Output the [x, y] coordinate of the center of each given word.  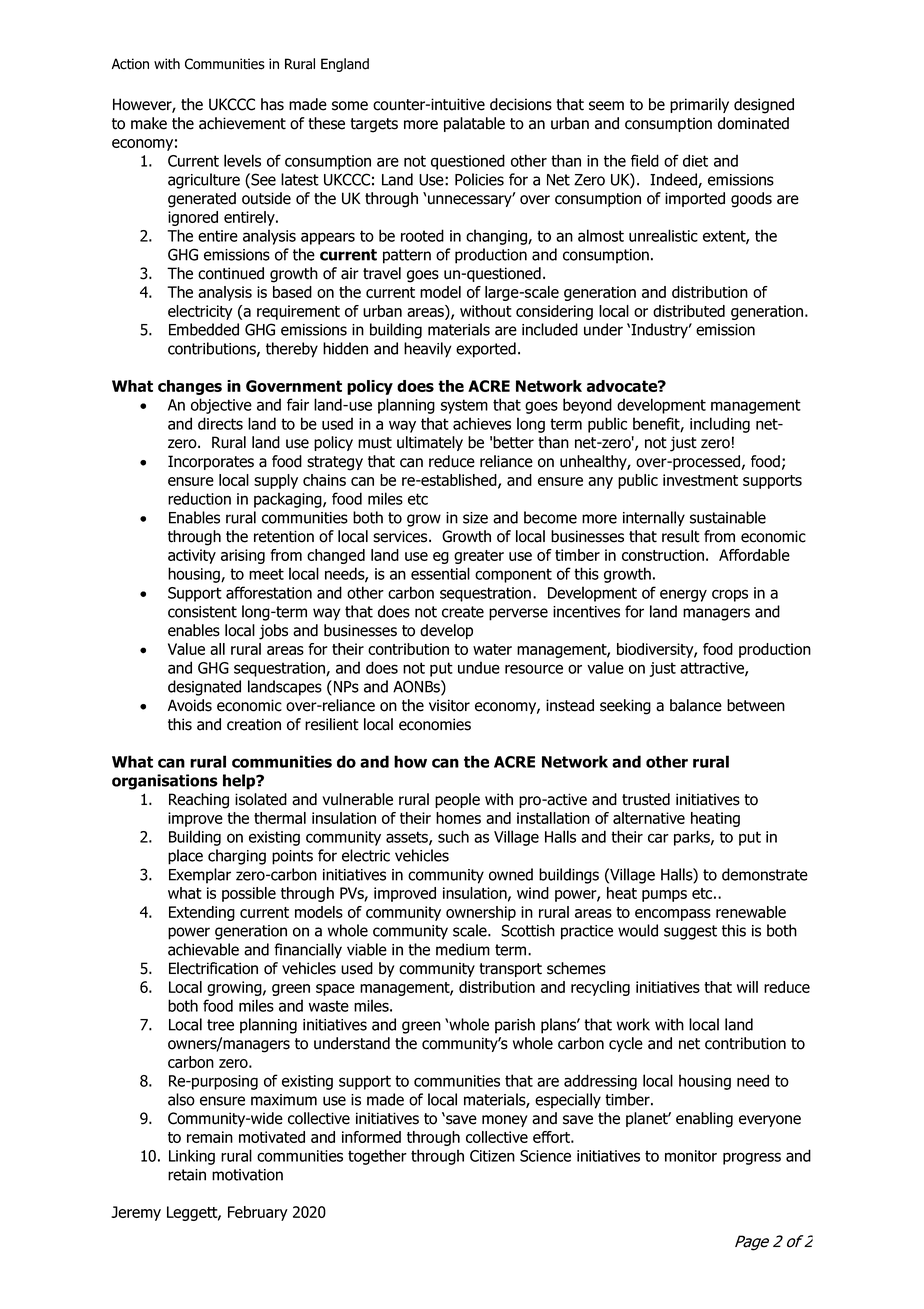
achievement [242, 123]
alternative [649, 818]
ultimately [430, 443]
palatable [474, 124]
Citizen [492, 1156]
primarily [699, 105]
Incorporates [211, 462]
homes [458, 818]
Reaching [199, 801]
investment [700, 480]
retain [187, 1175]
